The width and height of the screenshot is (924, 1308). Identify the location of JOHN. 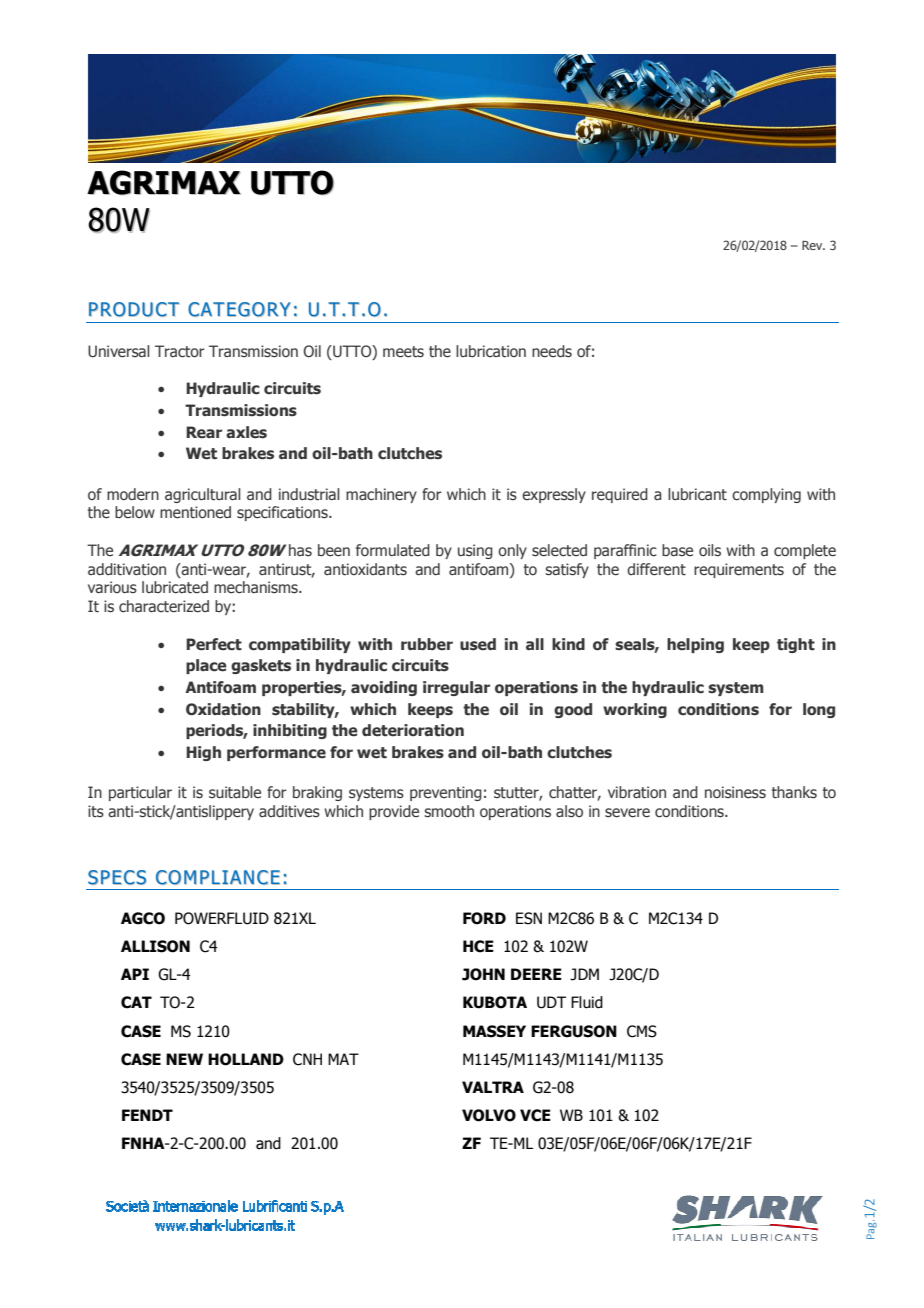
(483, 974).
